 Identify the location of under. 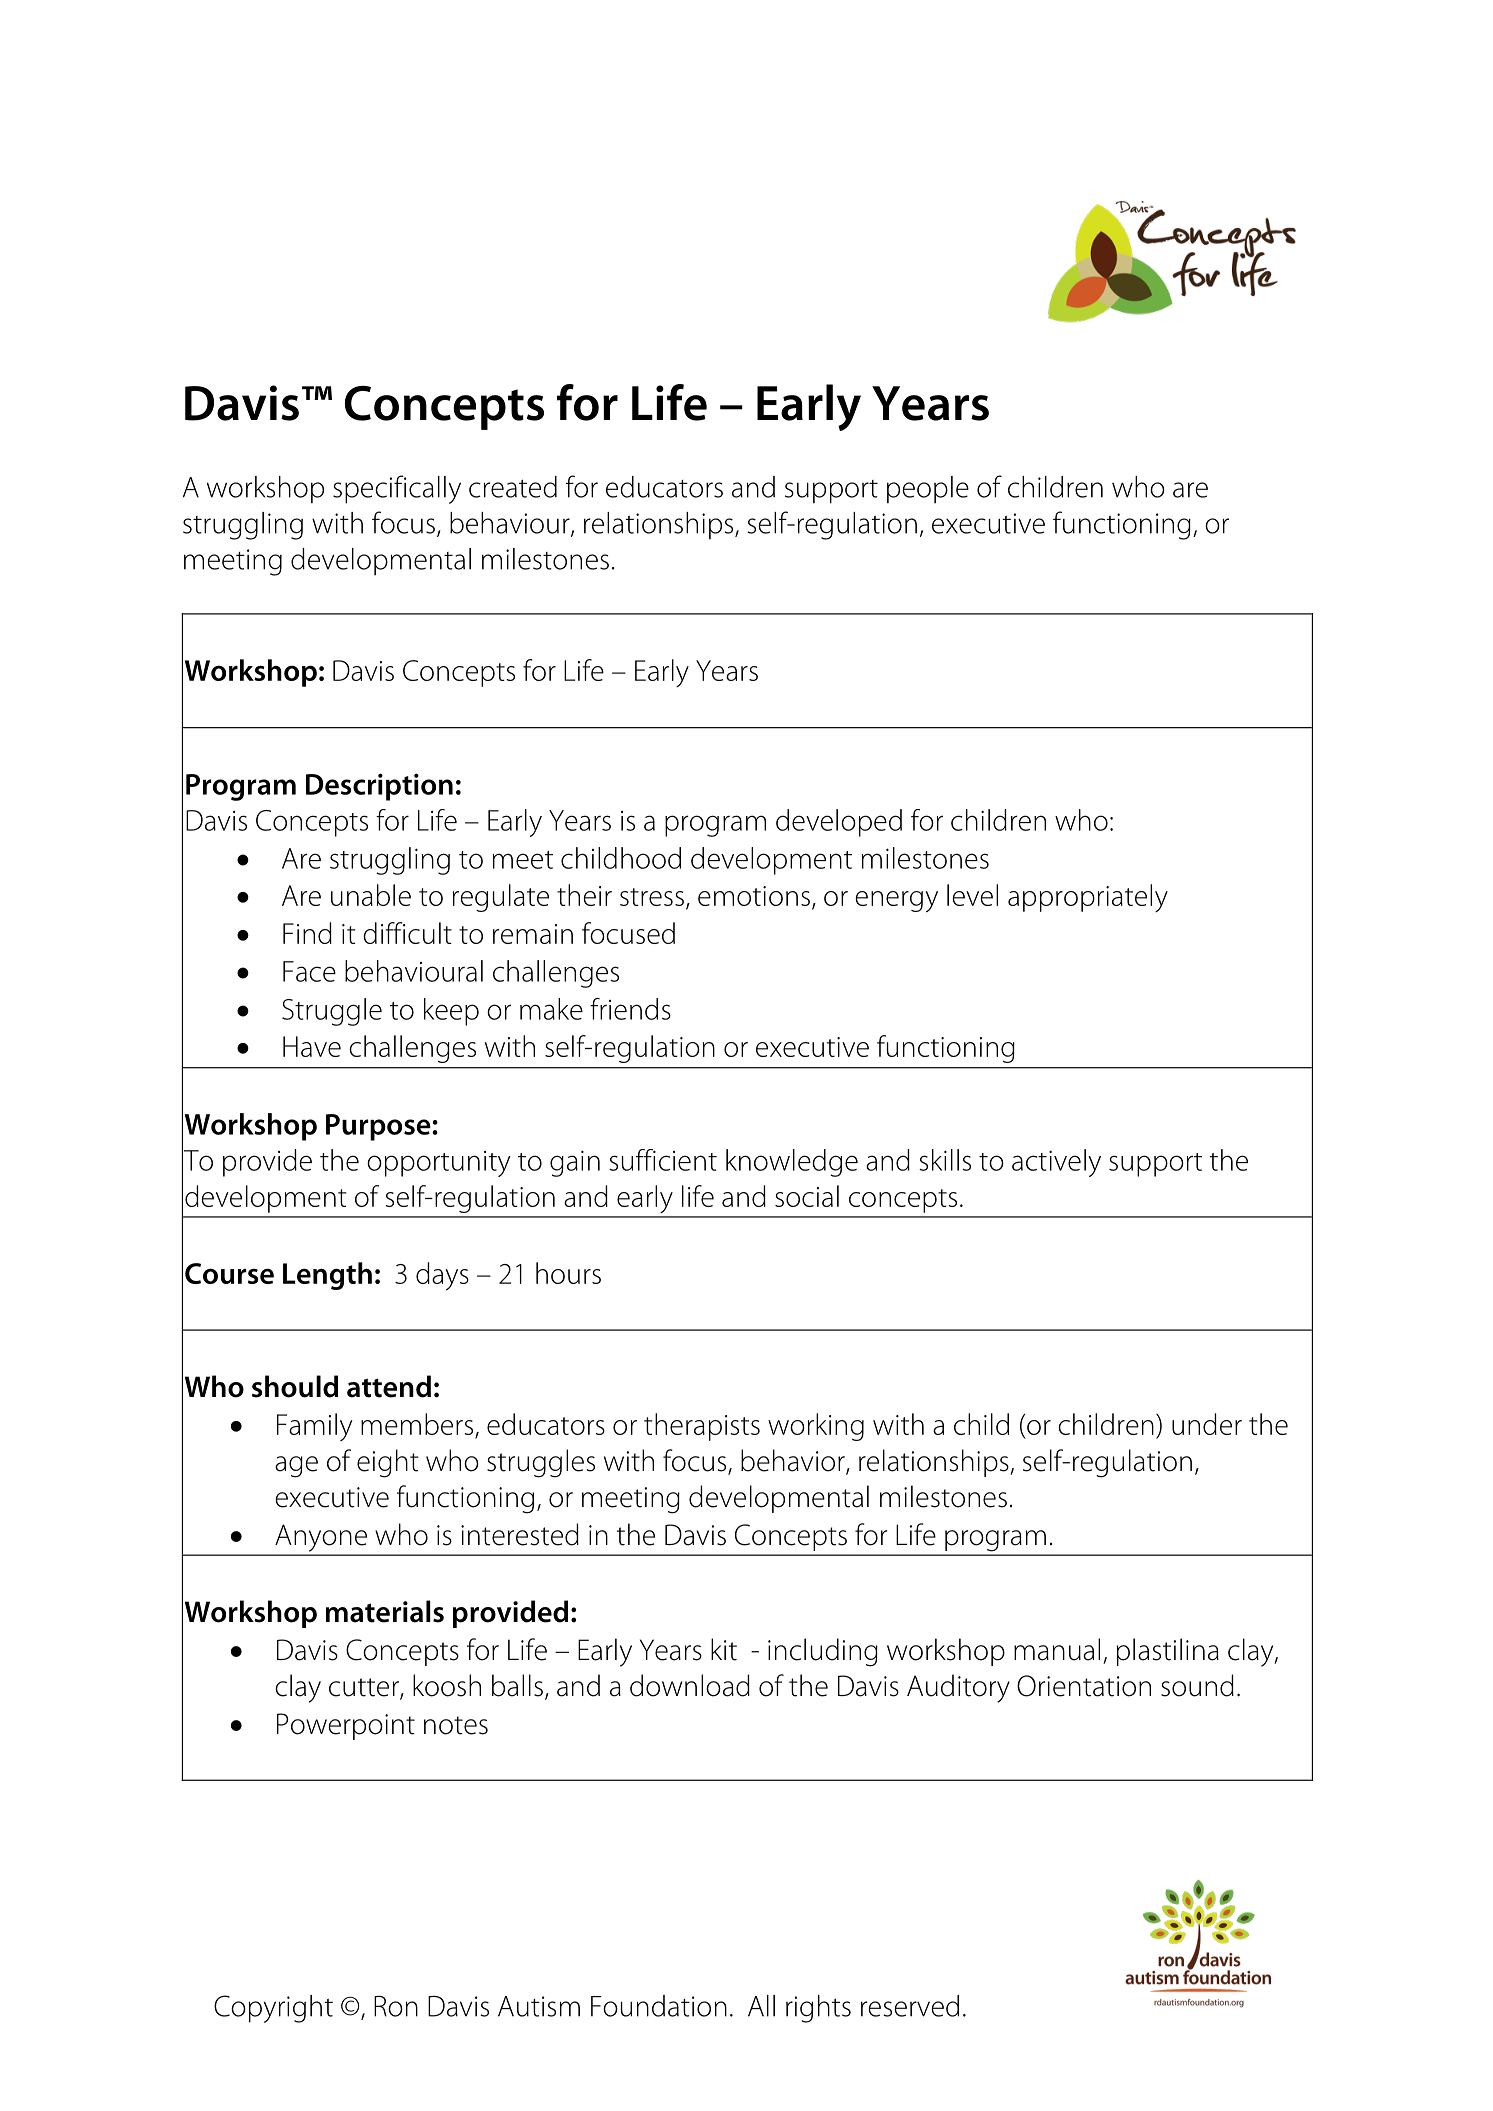
(1207, 1424).
